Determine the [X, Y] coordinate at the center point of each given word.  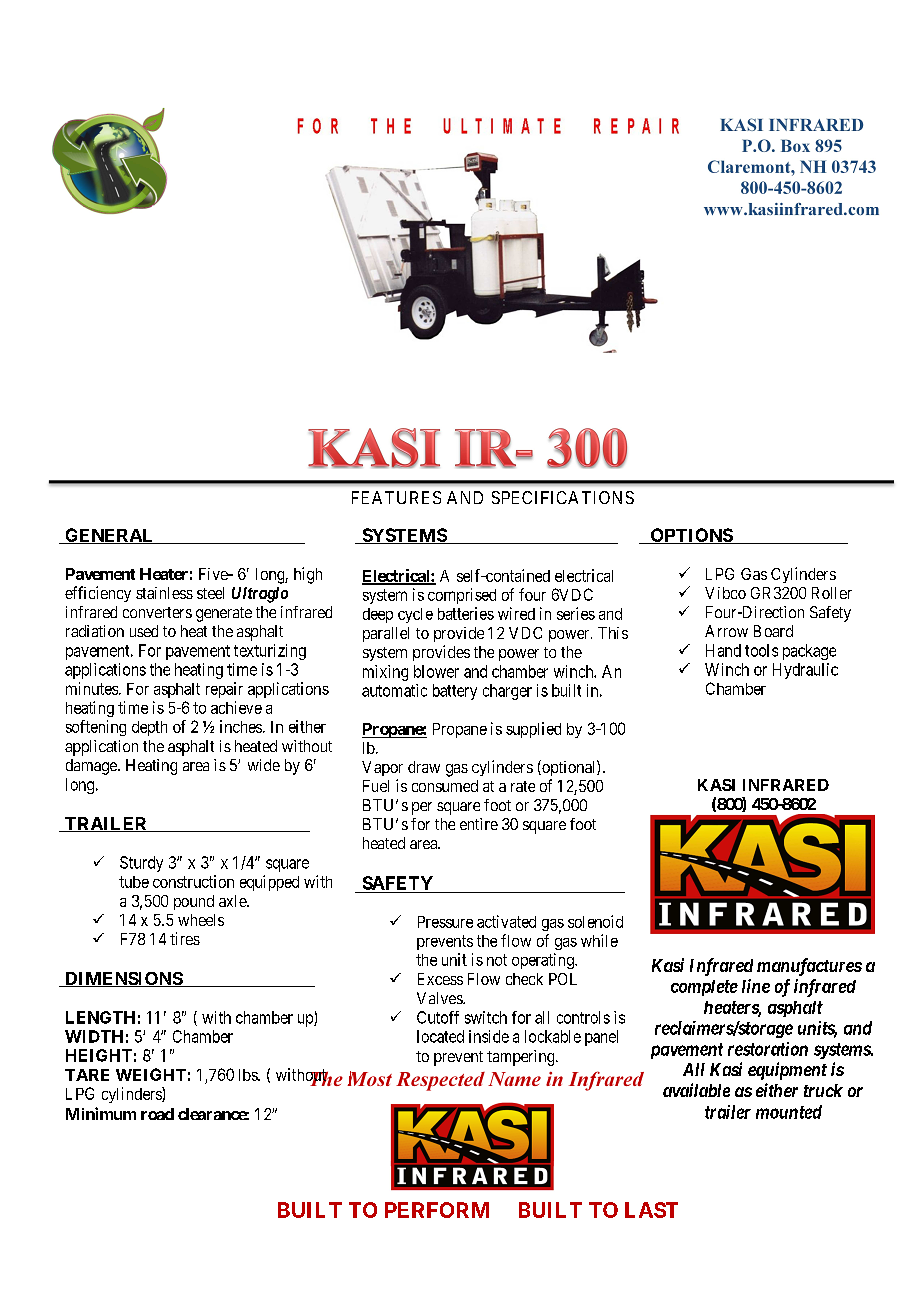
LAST [651, 1210]
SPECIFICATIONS [563, 497]
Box [795, 145]
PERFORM [437, 1210]
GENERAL [109, 536]
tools [761, 650]
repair [224, 690]
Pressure [445, 922]
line [756, 986]
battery [455, 692]
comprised [462, 596]
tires [185, 938]
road [157, 1114]
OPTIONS [691, 536]
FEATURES [396, 497]
